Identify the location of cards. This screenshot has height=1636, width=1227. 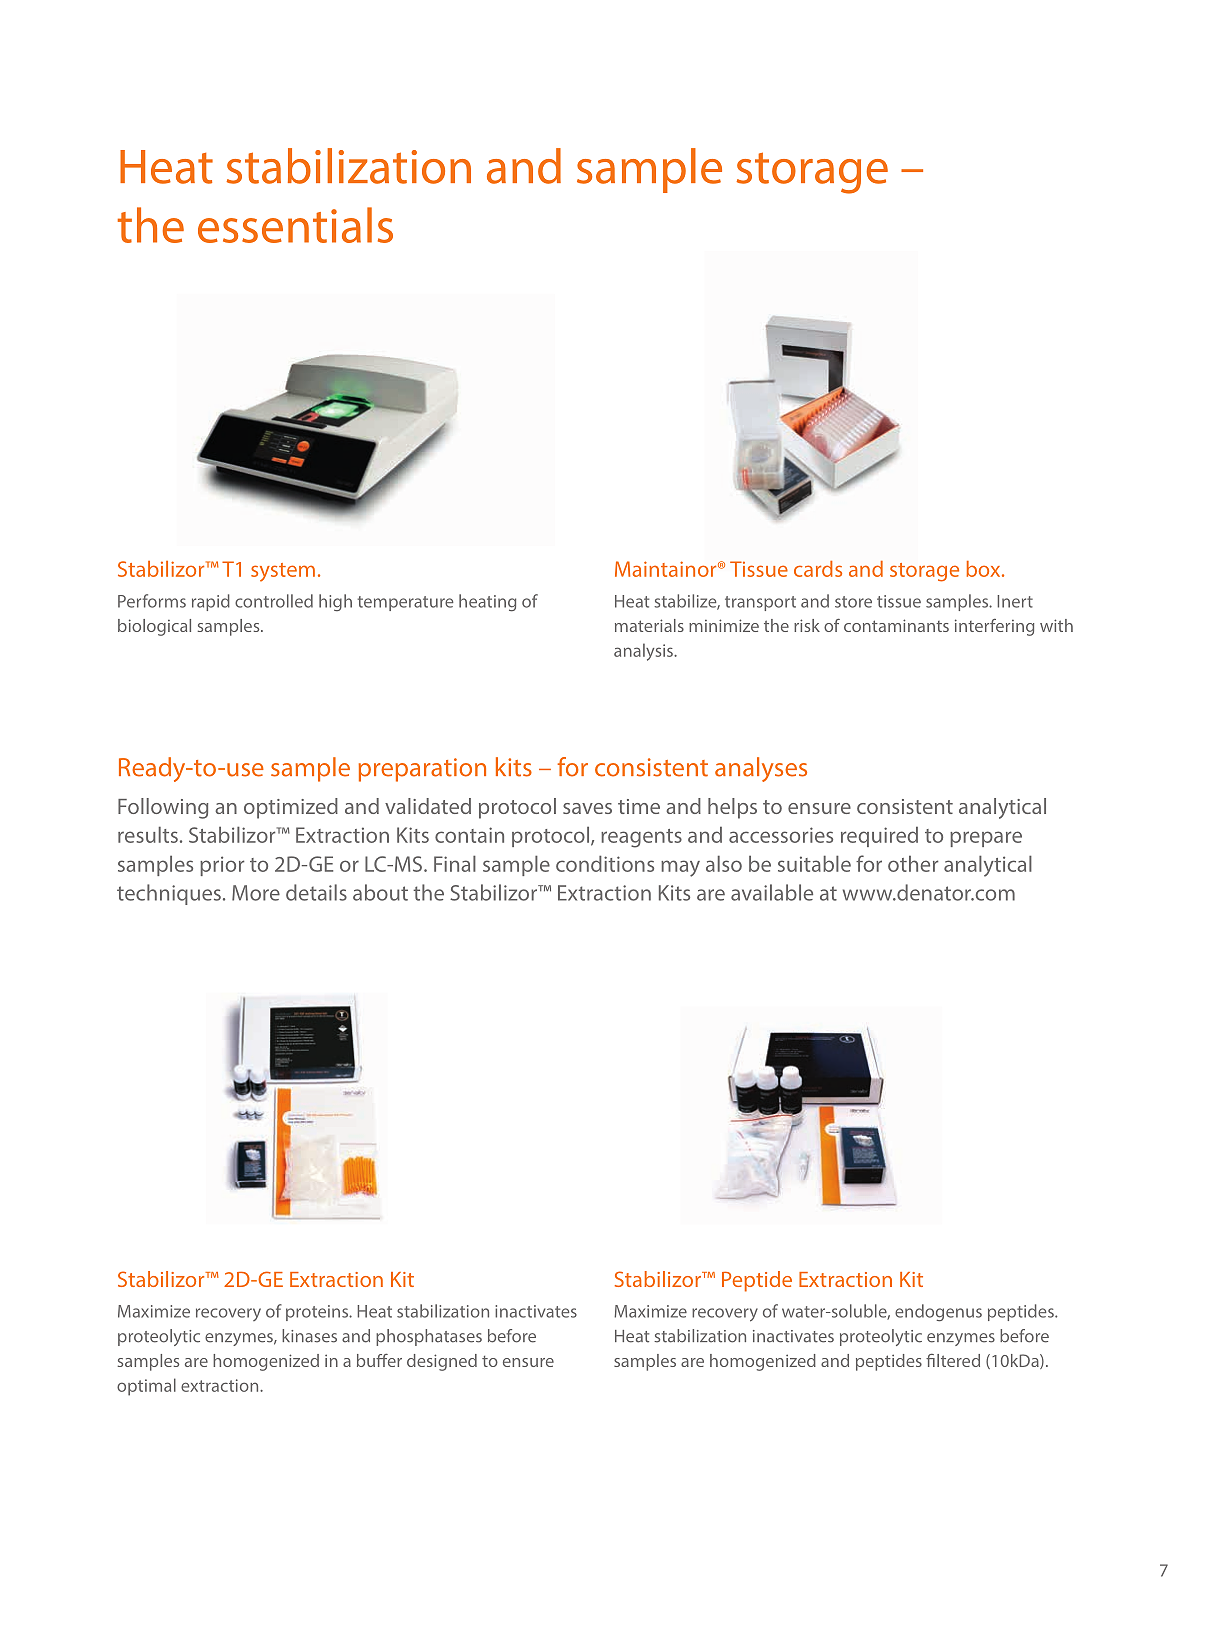
(818, 569).
